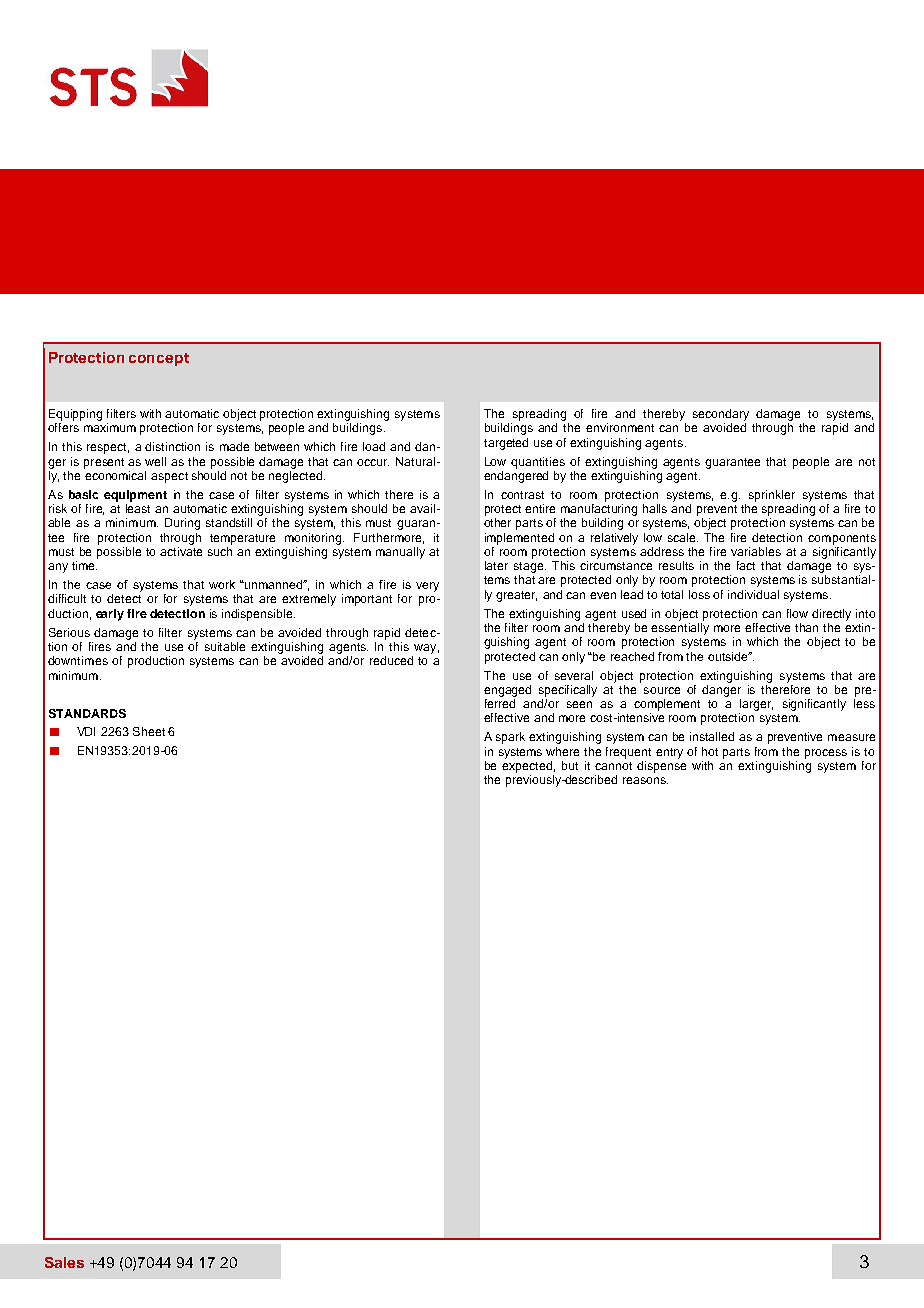 The image size is (924, 1308). What do you see at coordinates (64, 1262) in the page?
I see `Sales` at bounding box center [64, 1262].
